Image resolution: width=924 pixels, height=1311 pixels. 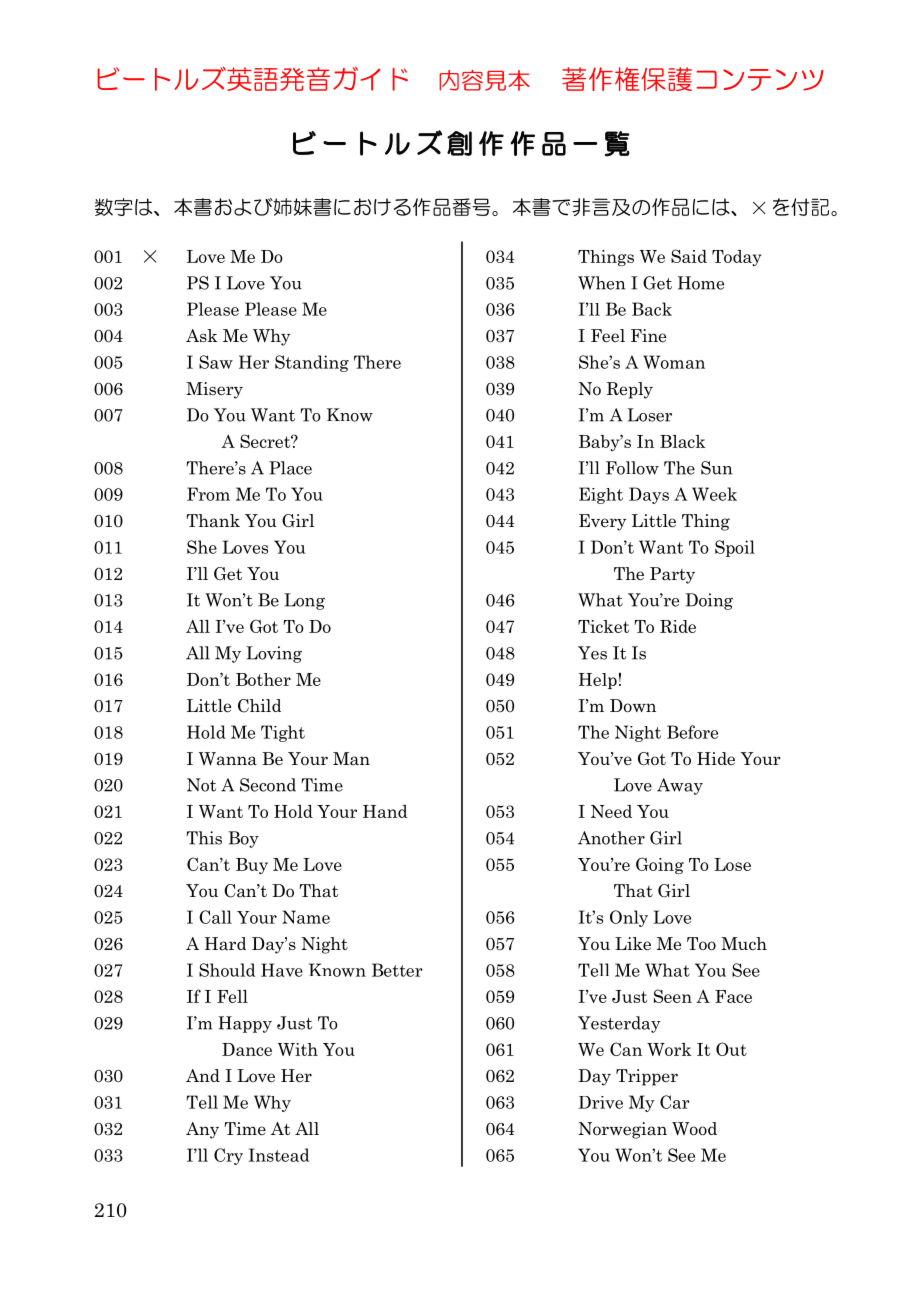 What do you see at coordinates (694, 1129) in the screenshot?
I see `Wood` at bounding box center [694, 1129].
